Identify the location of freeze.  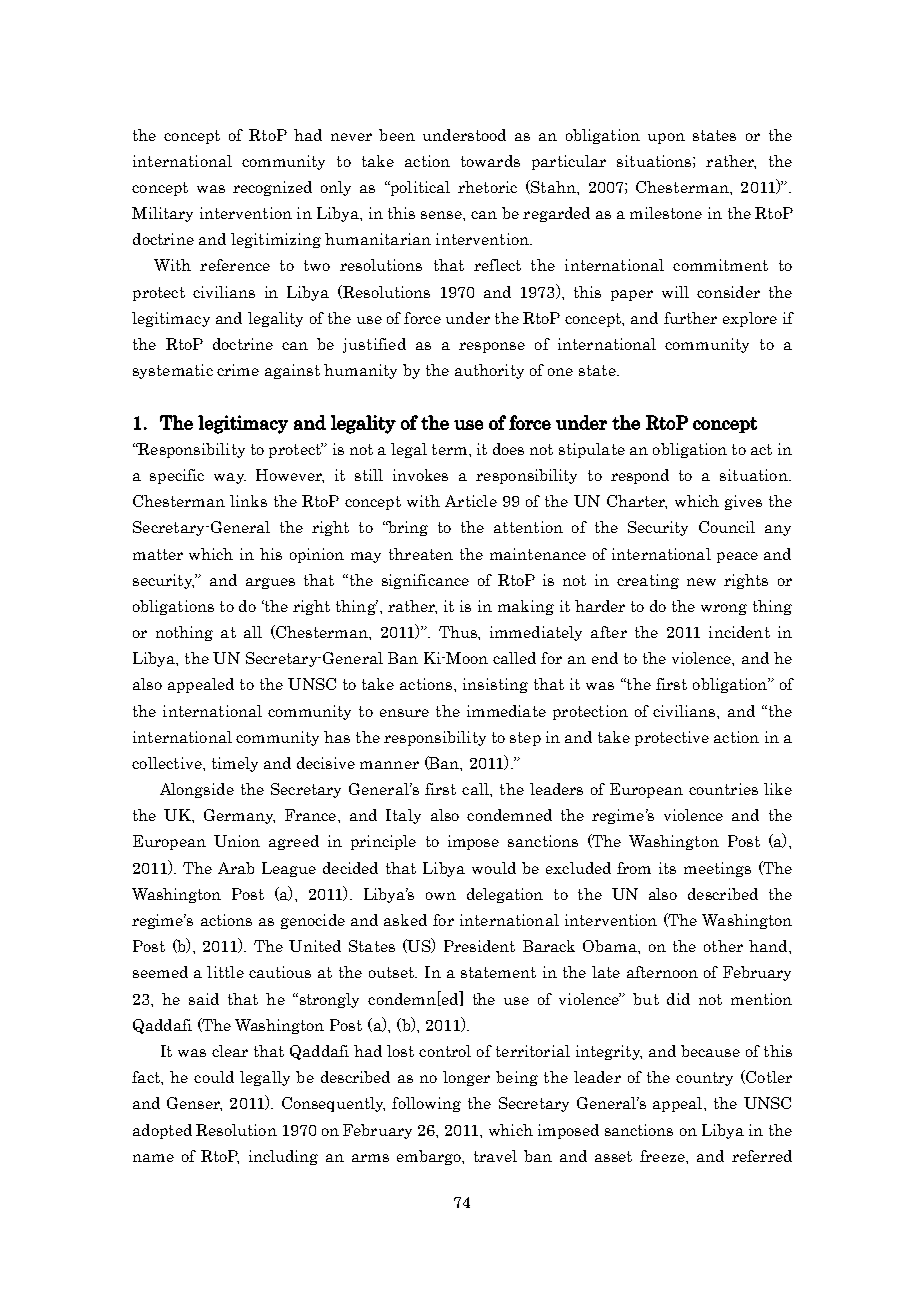
(663, 1156).
